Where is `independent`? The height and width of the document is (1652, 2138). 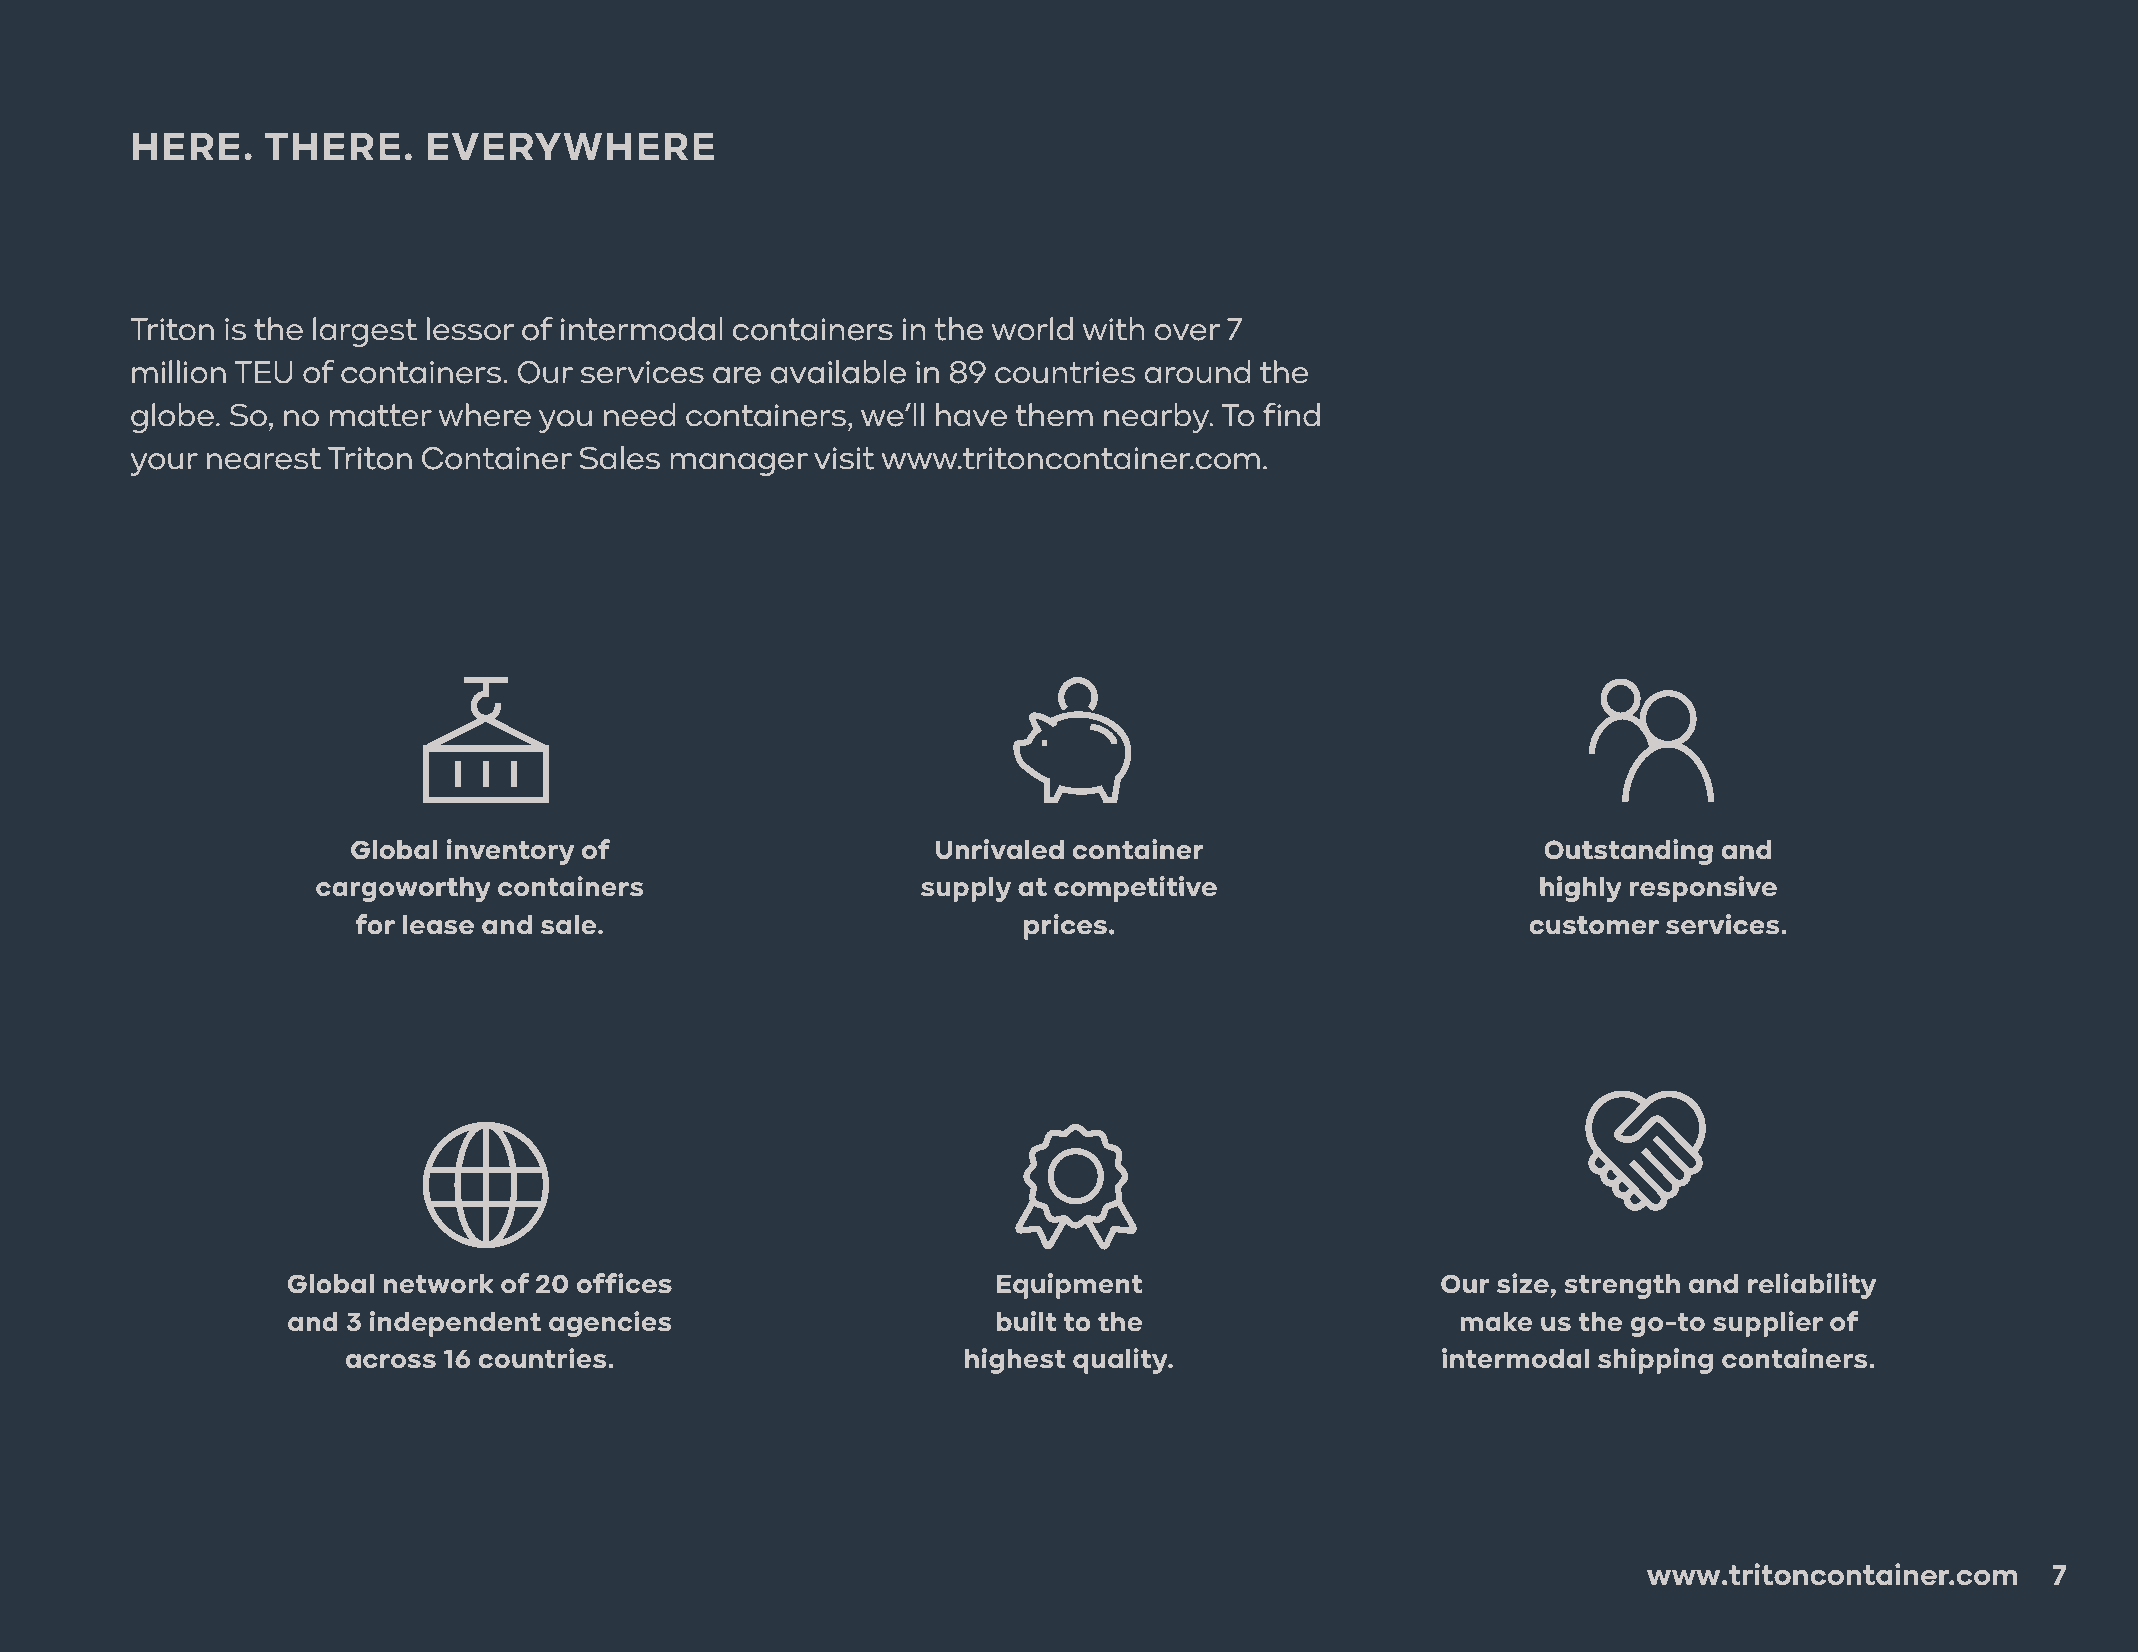 independent is located at coordinates (455, 1324).
